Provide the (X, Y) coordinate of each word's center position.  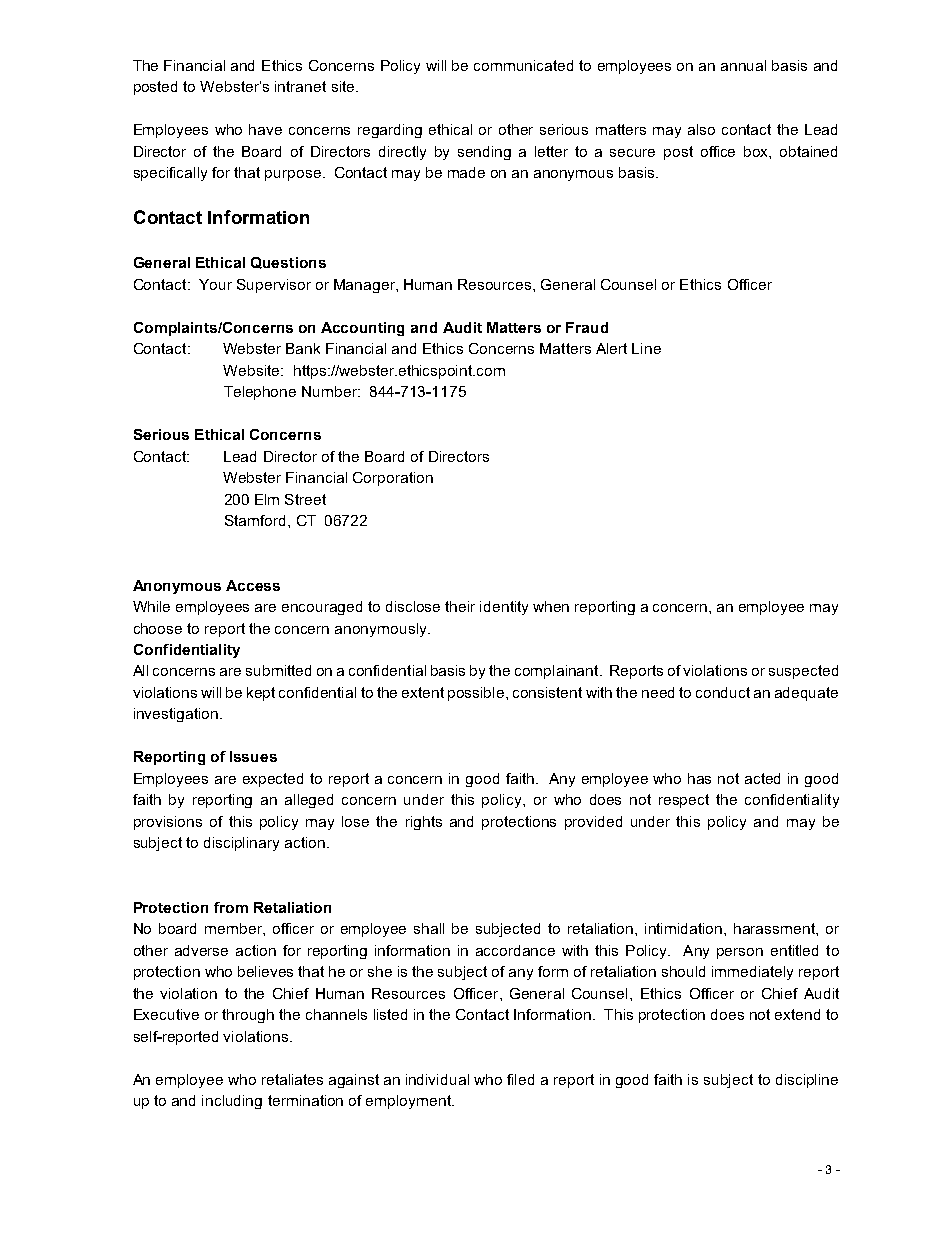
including (232, 1102)
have (265, 129)
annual (743, 65)
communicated (523, 65)
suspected (803, 672)
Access (253, 585)
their (460, 606)
